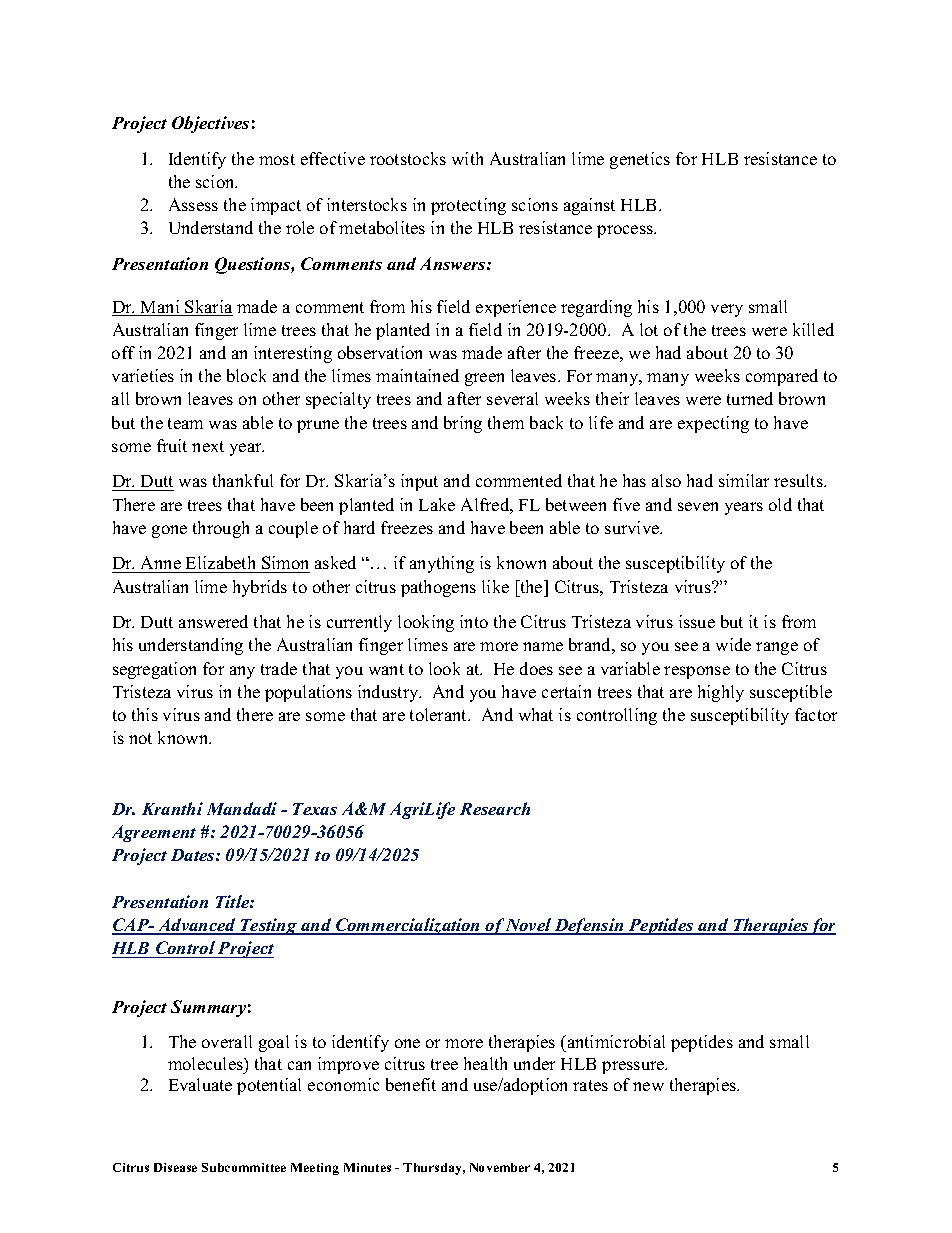 The width and height of the screenshot is (952, 1233). Describe the element at coordinates (474, 621) in the screenshot. I see `into` at that location.
